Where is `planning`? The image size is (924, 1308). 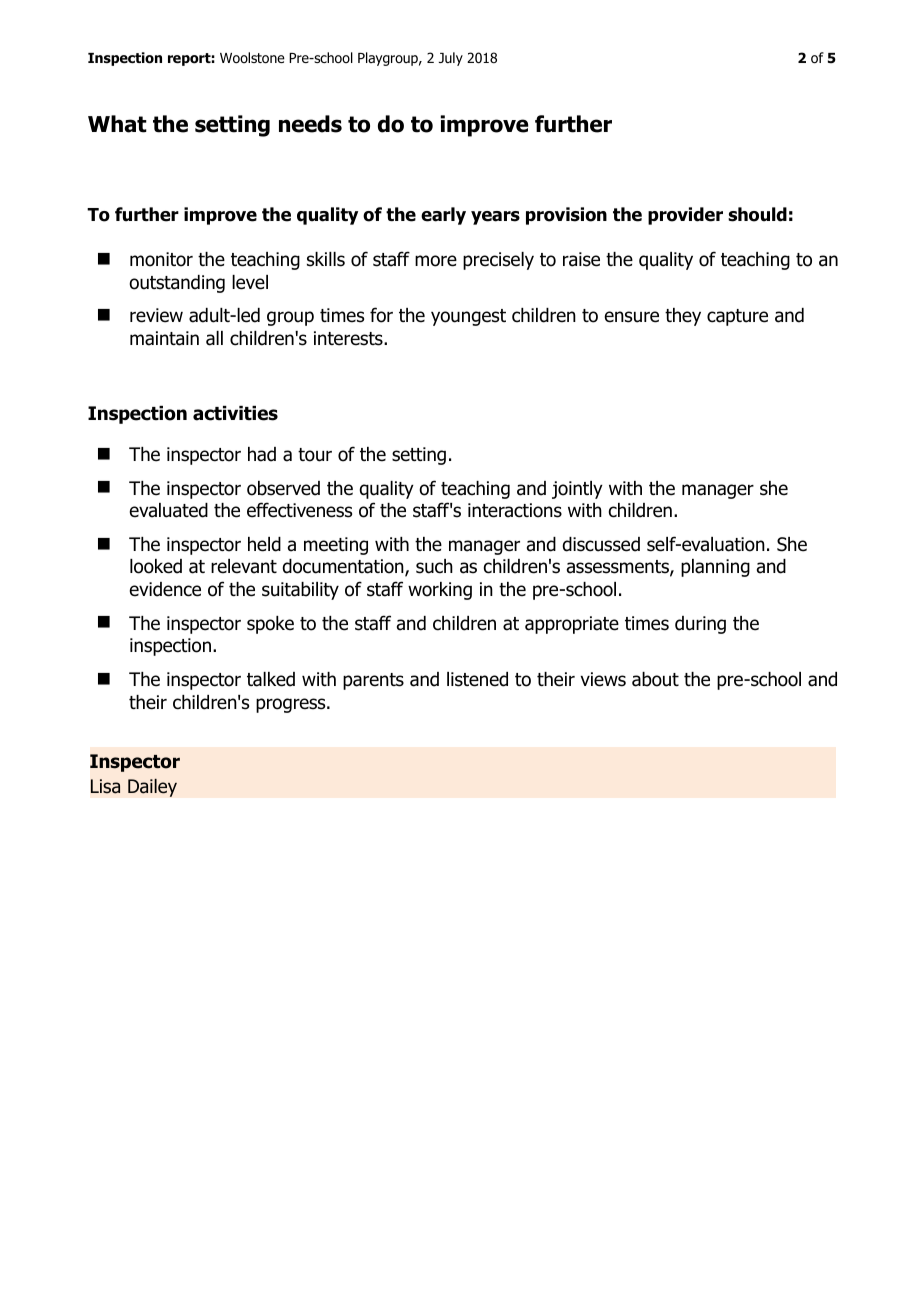
planning is located at coordinates (715, 568).
